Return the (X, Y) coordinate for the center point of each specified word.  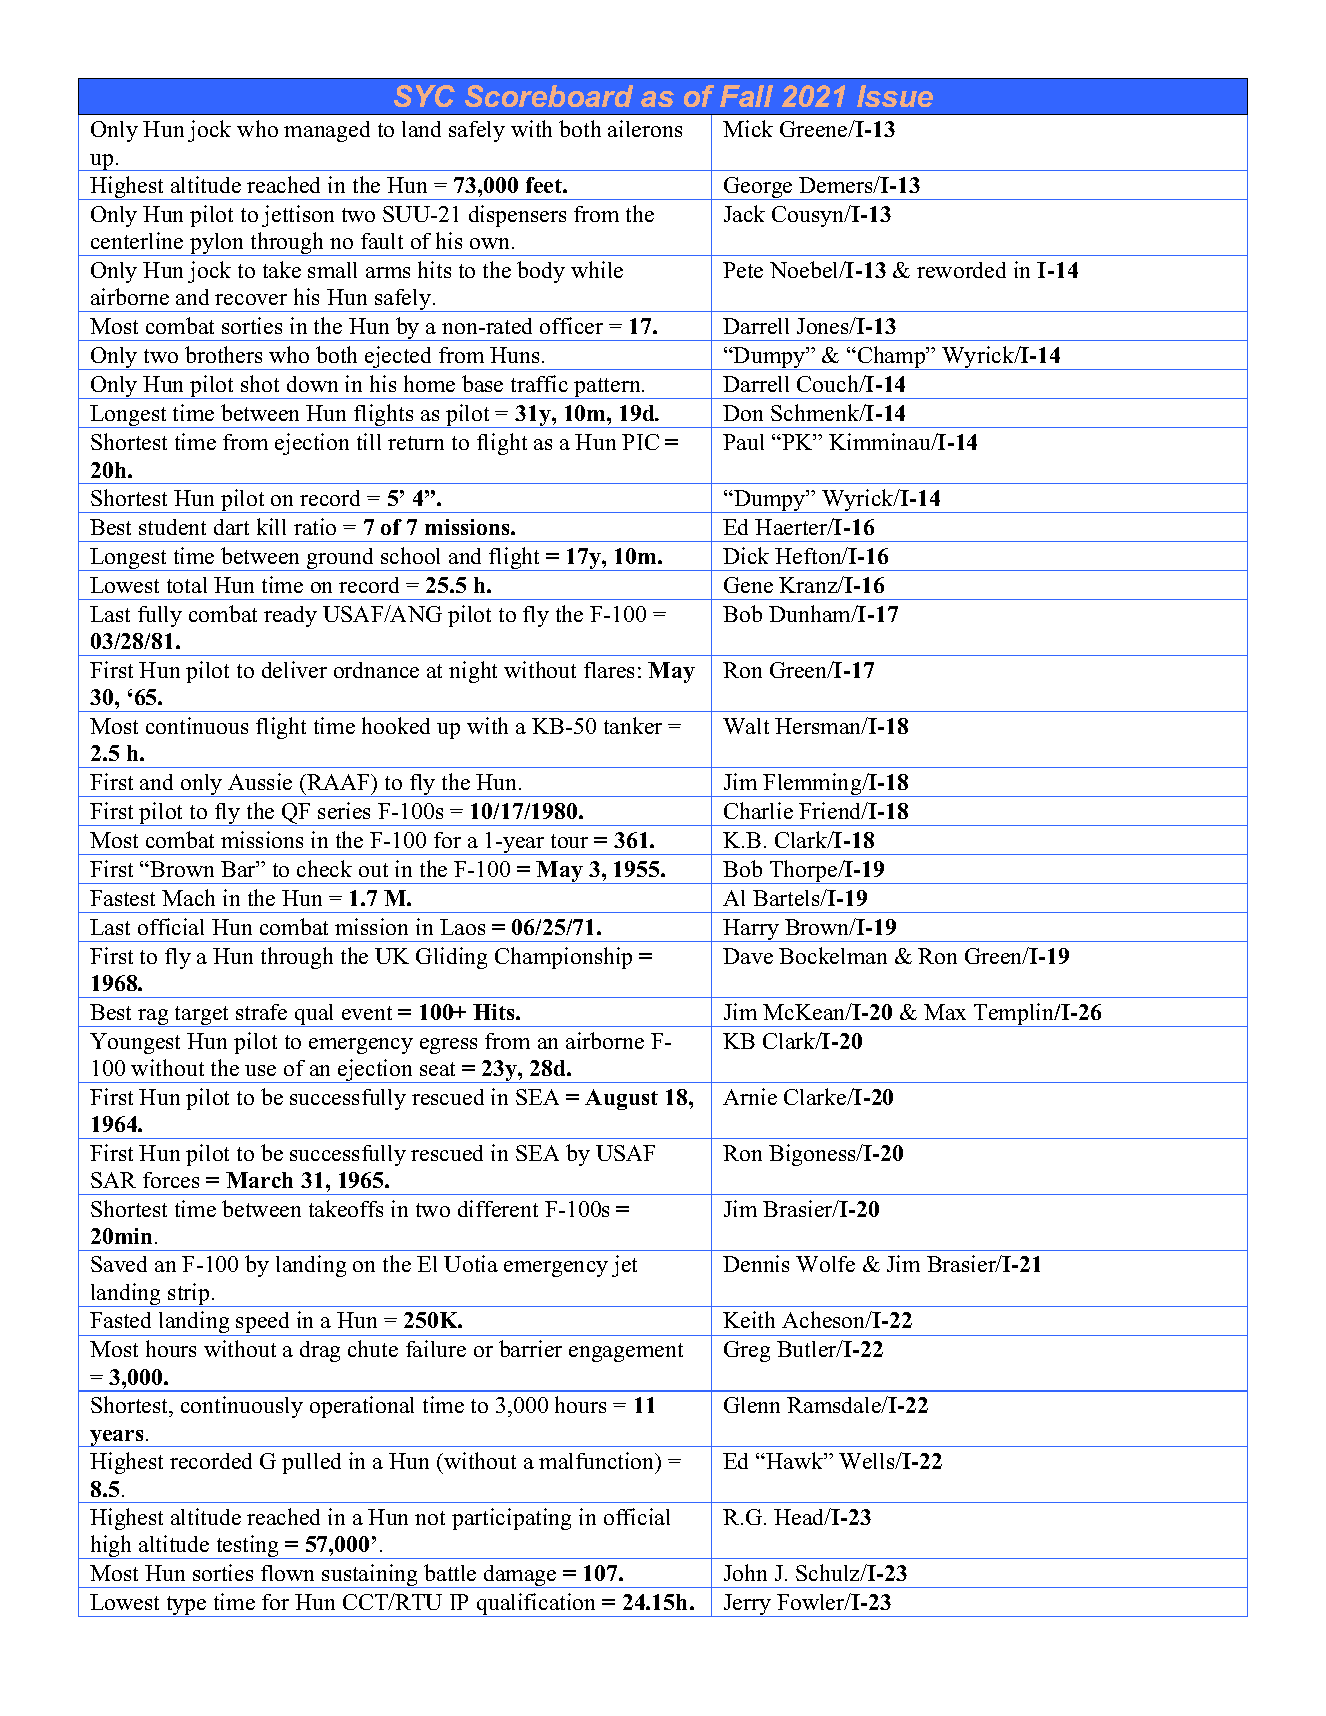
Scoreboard (549, 96)
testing (248, 1547)
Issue (895, 96)
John (745, 1572)
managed (327, 131)
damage (520, 1576)
